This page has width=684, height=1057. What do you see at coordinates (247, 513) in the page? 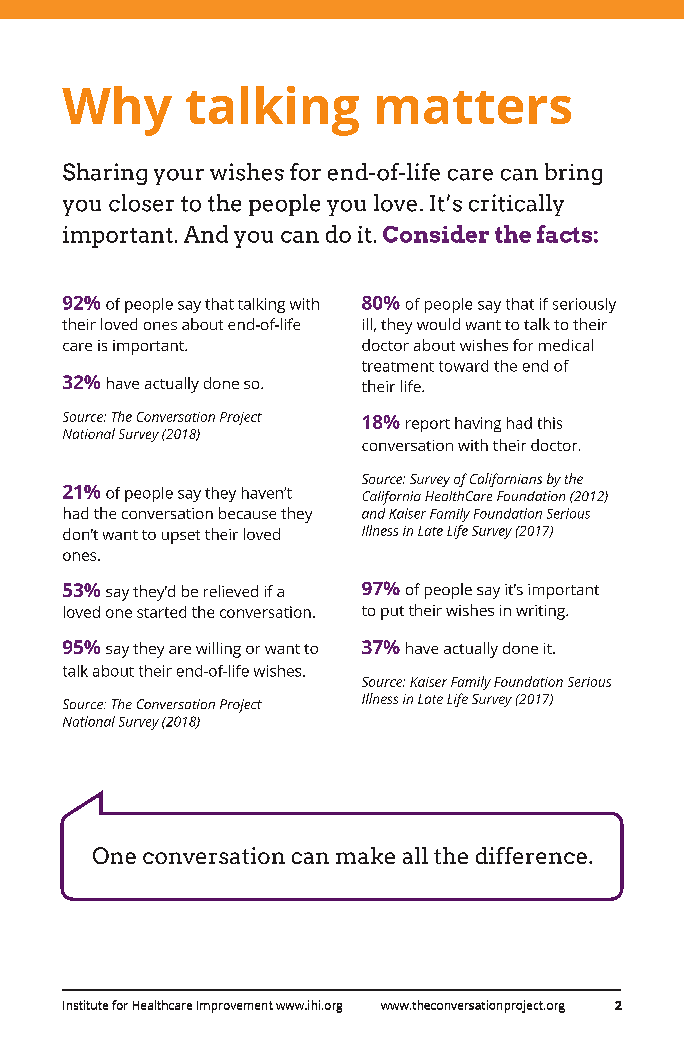
I see `because` at bounding box center [247, 513].
